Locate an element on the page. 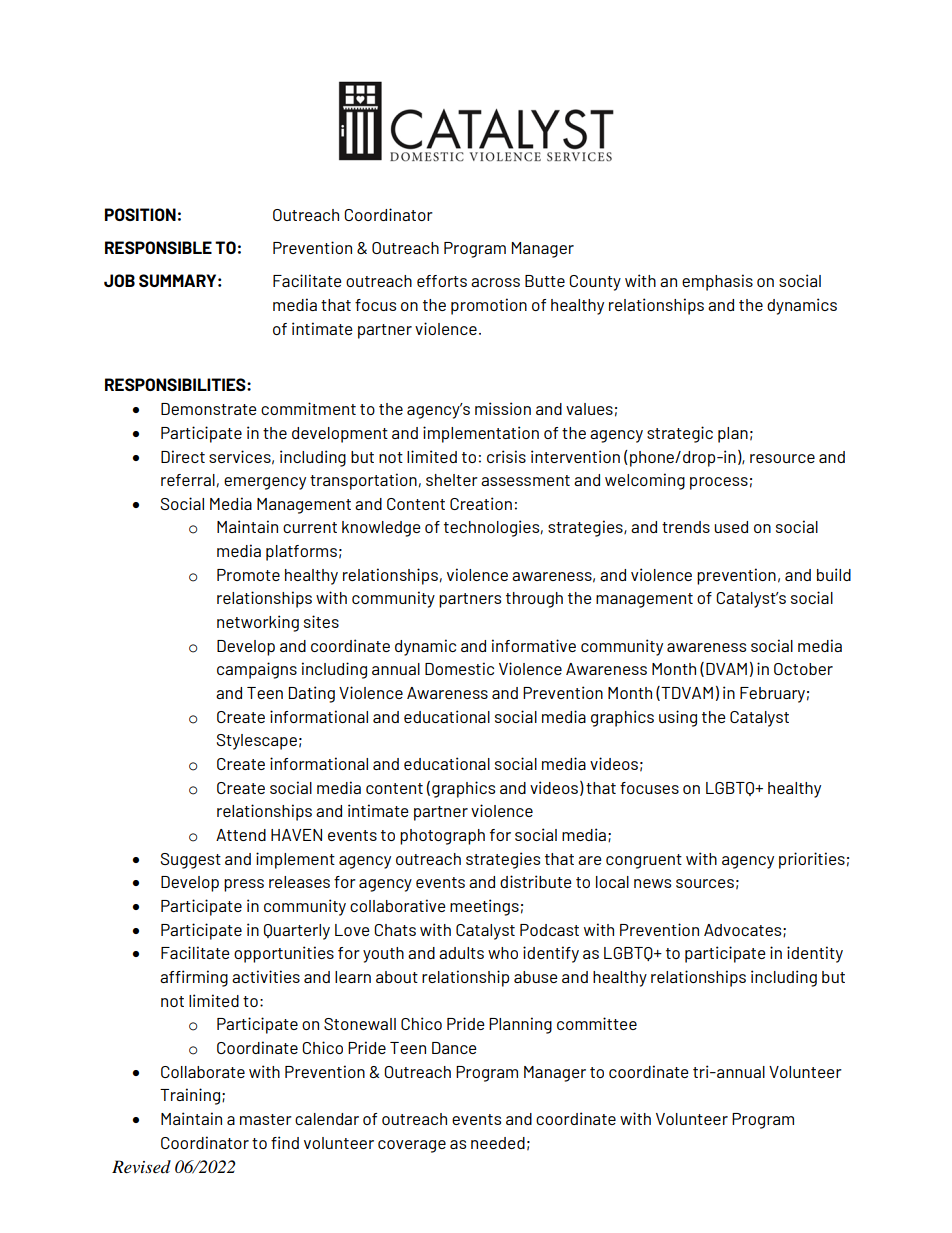 The height and width of the page is (1233, 952). Promote is located at coordinates (248, 575).
